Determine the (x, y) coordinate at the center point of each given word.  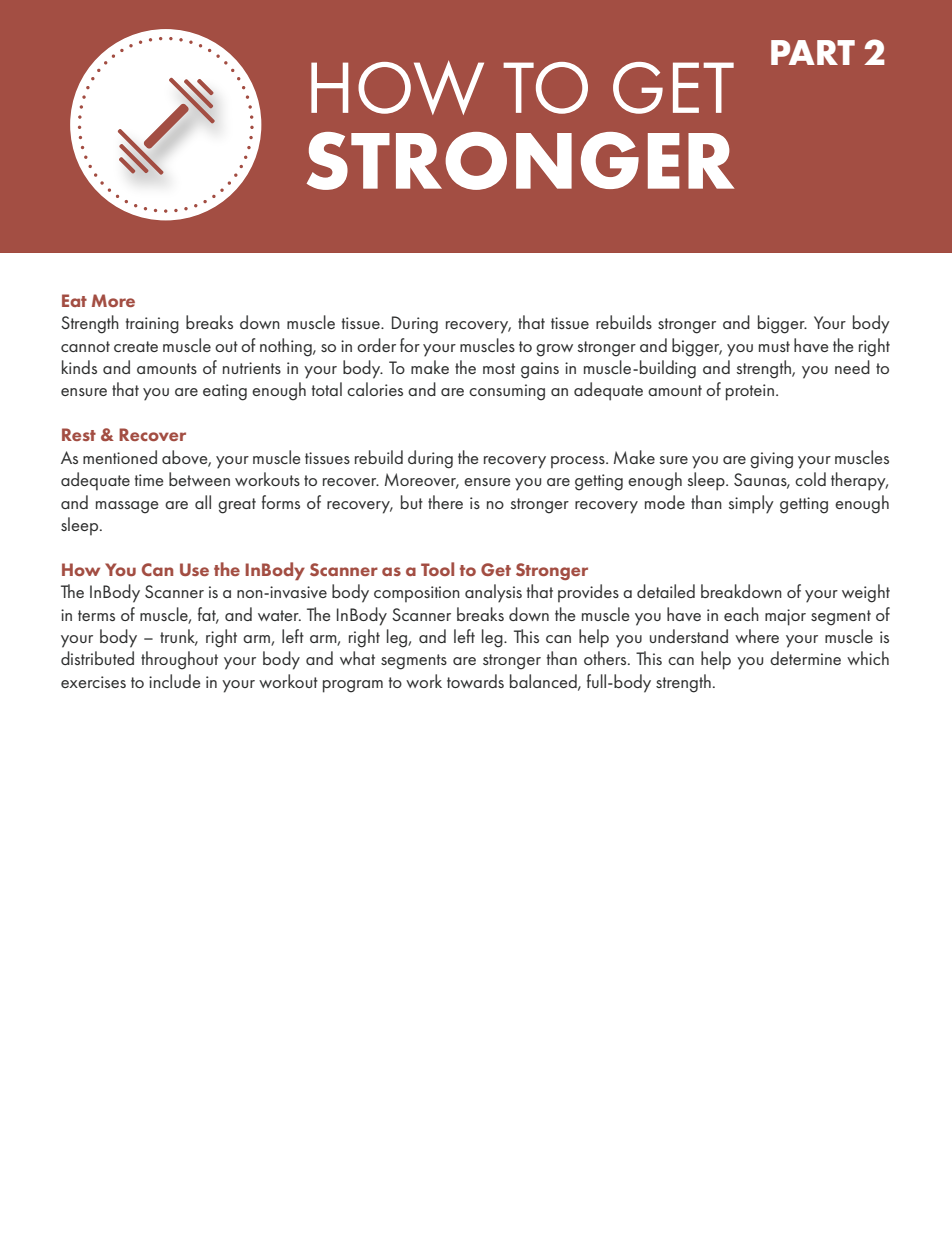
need (852, 367)
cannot (85, 346)
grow (554, 350)
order (376, 345)
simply (751, 504)
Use (194, 569)
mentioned (120, 457)
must (774, 346)
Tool (437, 569)
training (152, 325)
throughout (179, 660)
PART (813, 52)
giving (771, 460)
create (136, 346)
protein (750, 392)
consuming (507, 392)
